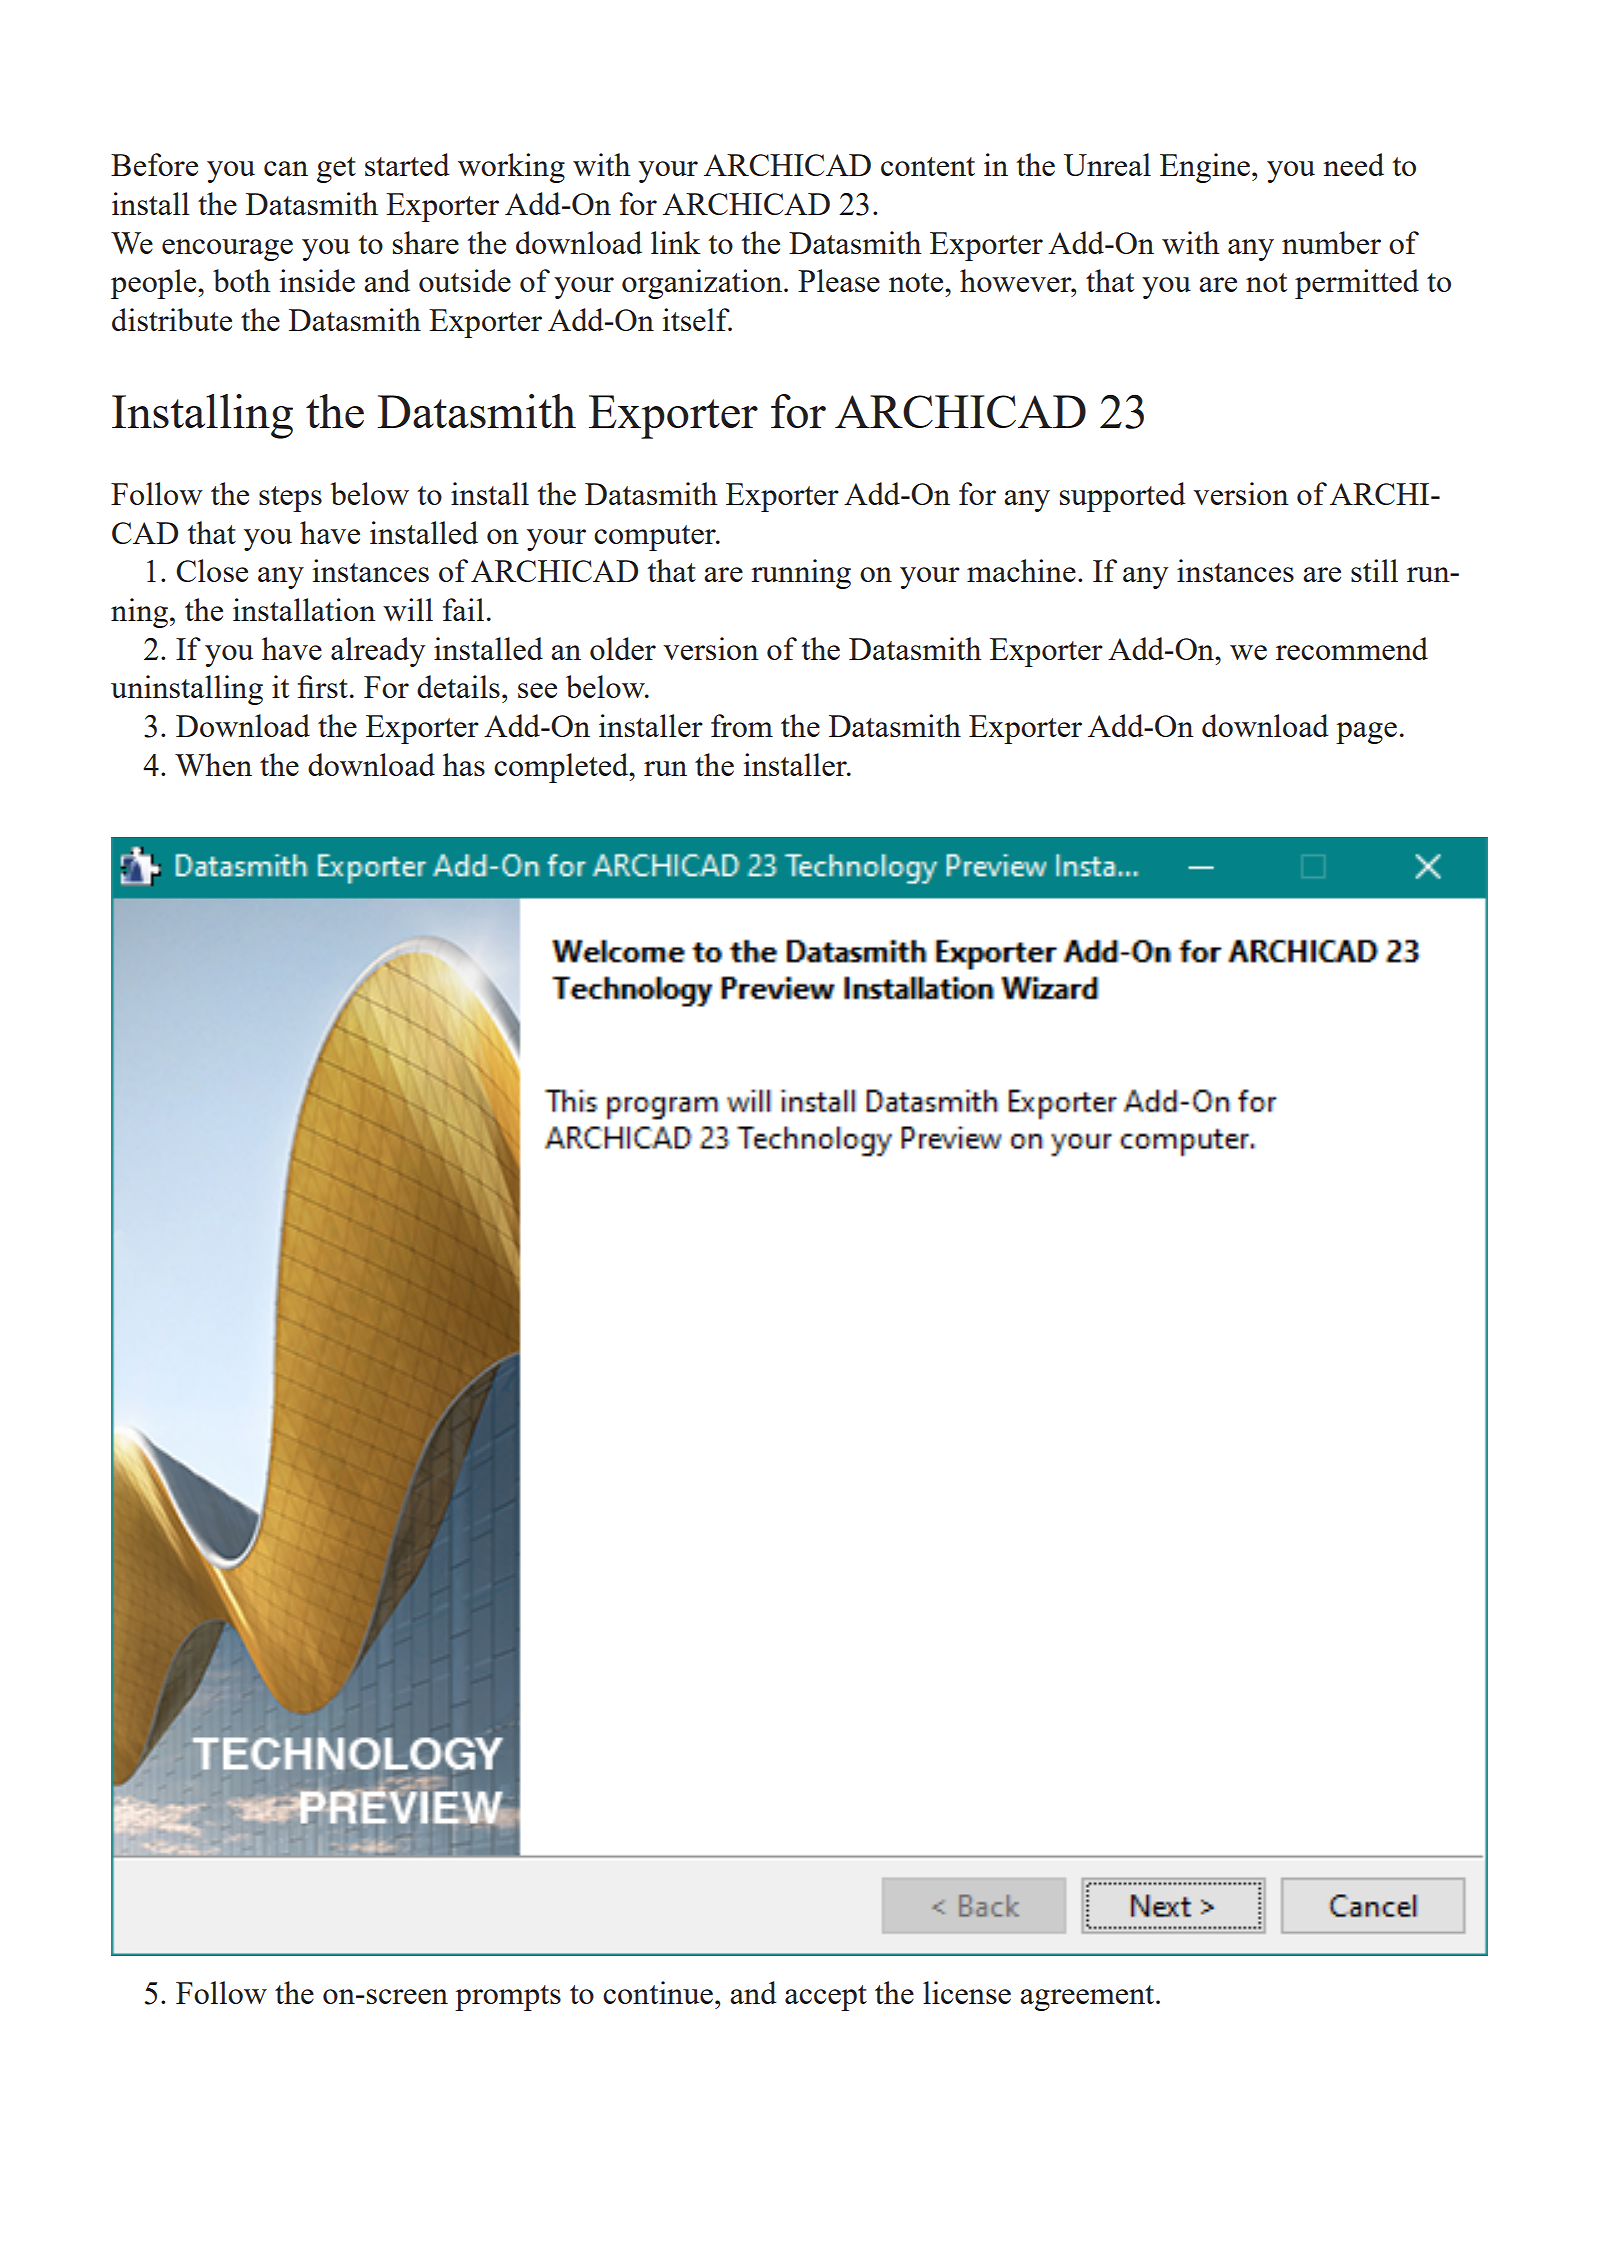 The width and height of the image is (1599, 2261). I want to click on Engine, so click(1205, 168).
